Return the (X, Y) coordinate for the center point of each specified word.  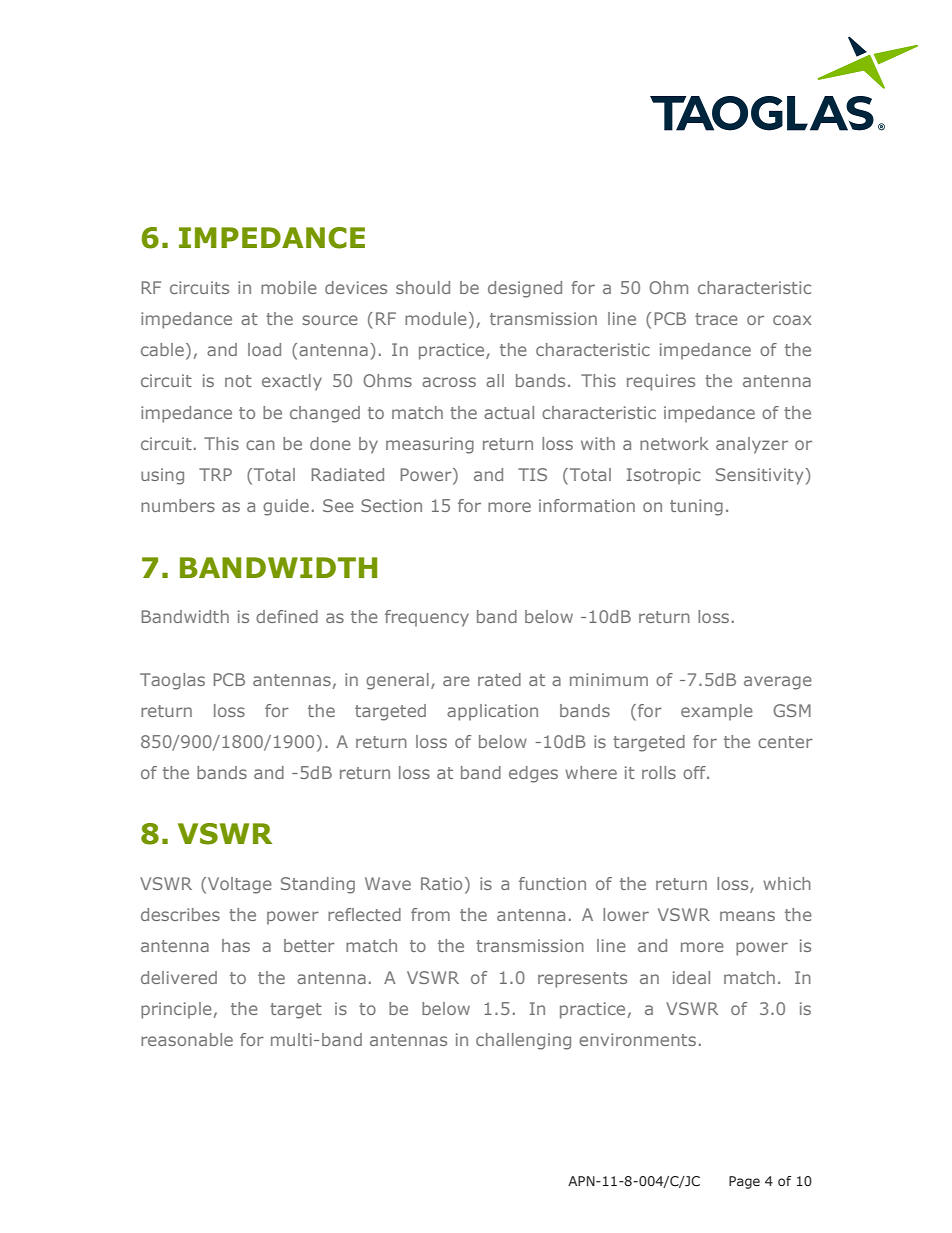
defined (287, 616)
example (717, 712)
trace (716, 319)
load (264, 349)
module (436, 318)
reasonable (187, 1039)
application (492, 712)
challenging (523, 1041)
